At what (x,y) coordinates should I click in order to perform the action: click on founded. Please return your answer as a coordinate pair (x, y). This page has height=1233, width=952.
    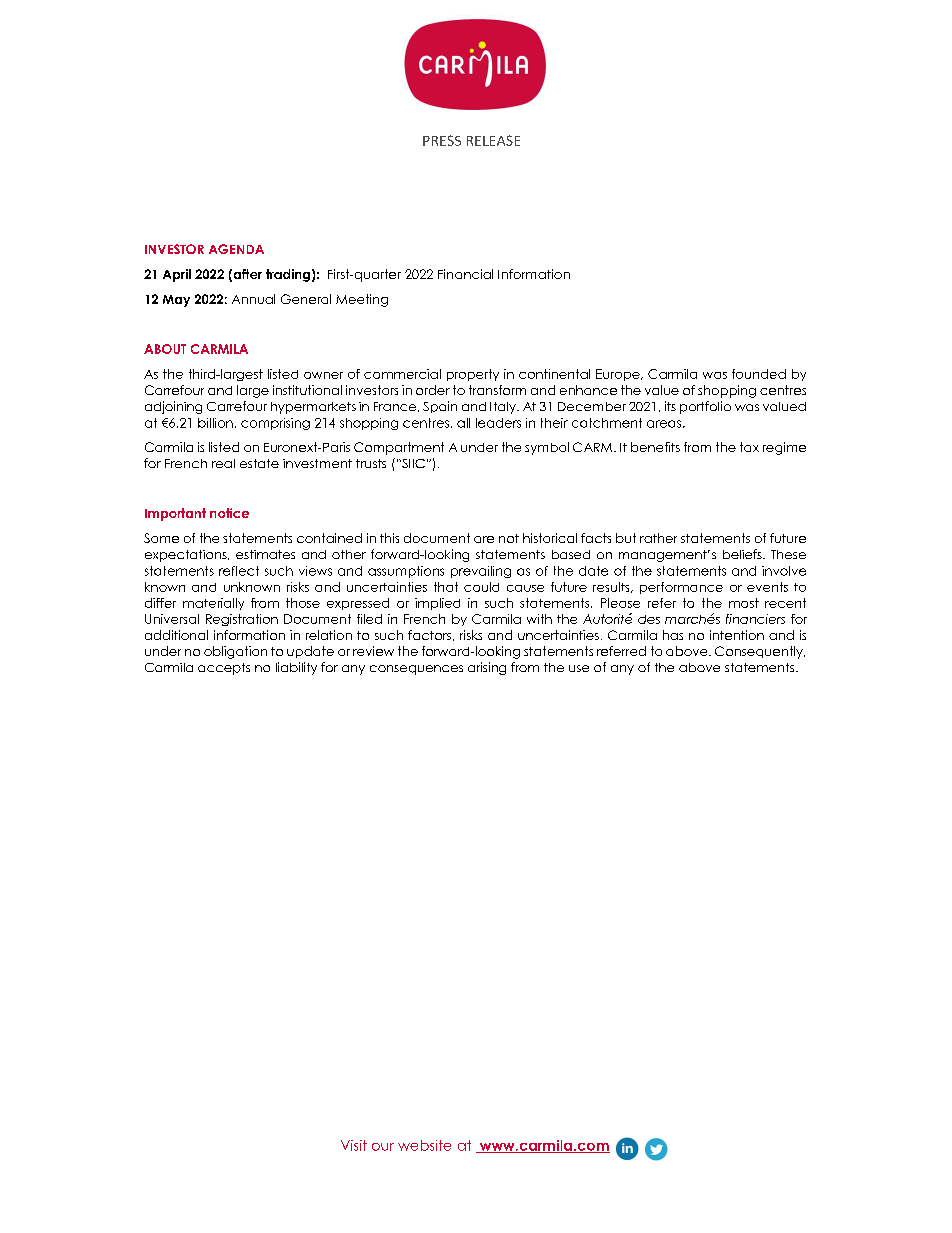
    Looking at the image, I should click on (759, 374).
